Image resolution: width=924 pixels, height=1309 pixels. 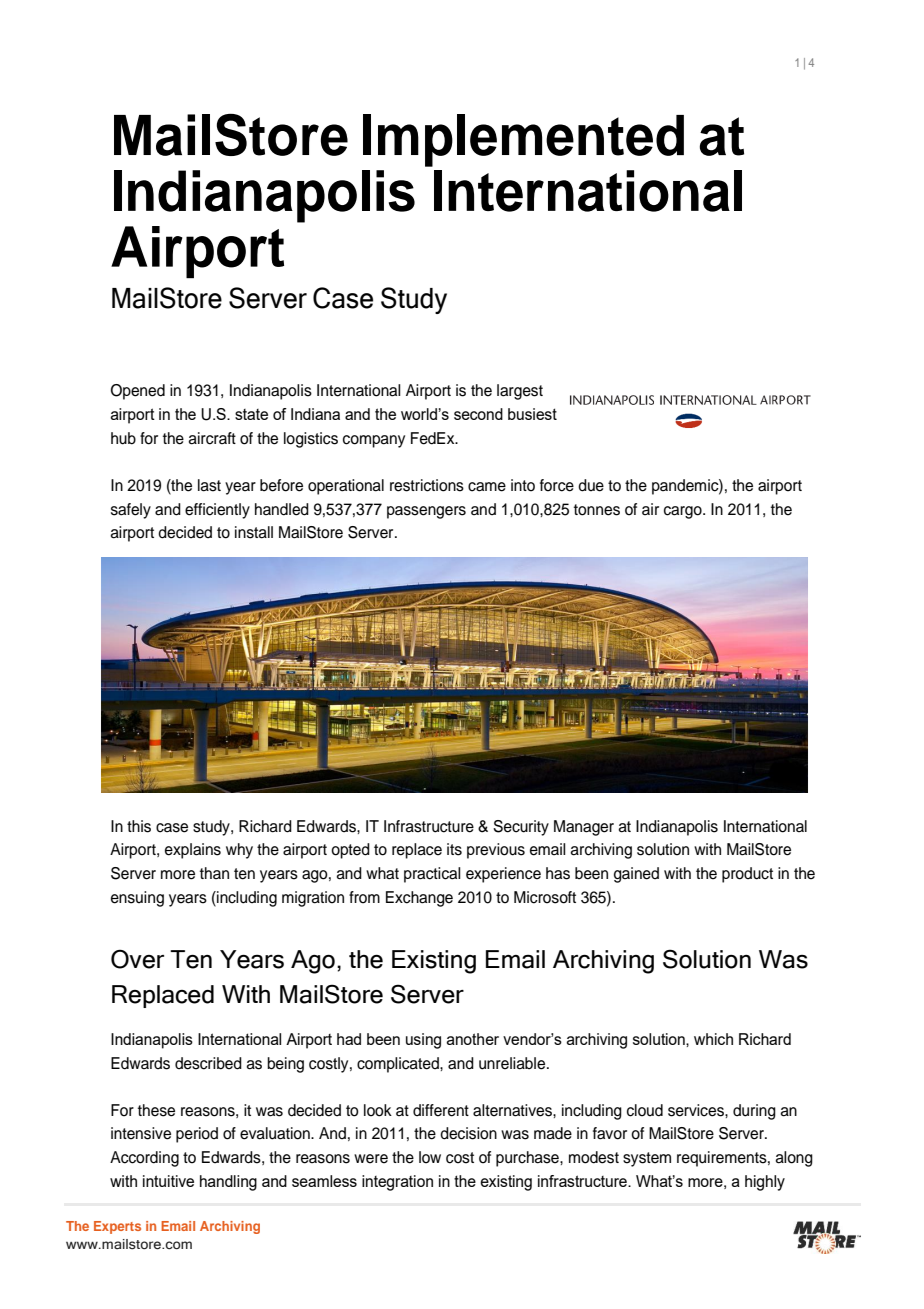 What do you see at coordinates (523, 140) in the page?
I see `Implemented` at bounding box center [523, 140].
